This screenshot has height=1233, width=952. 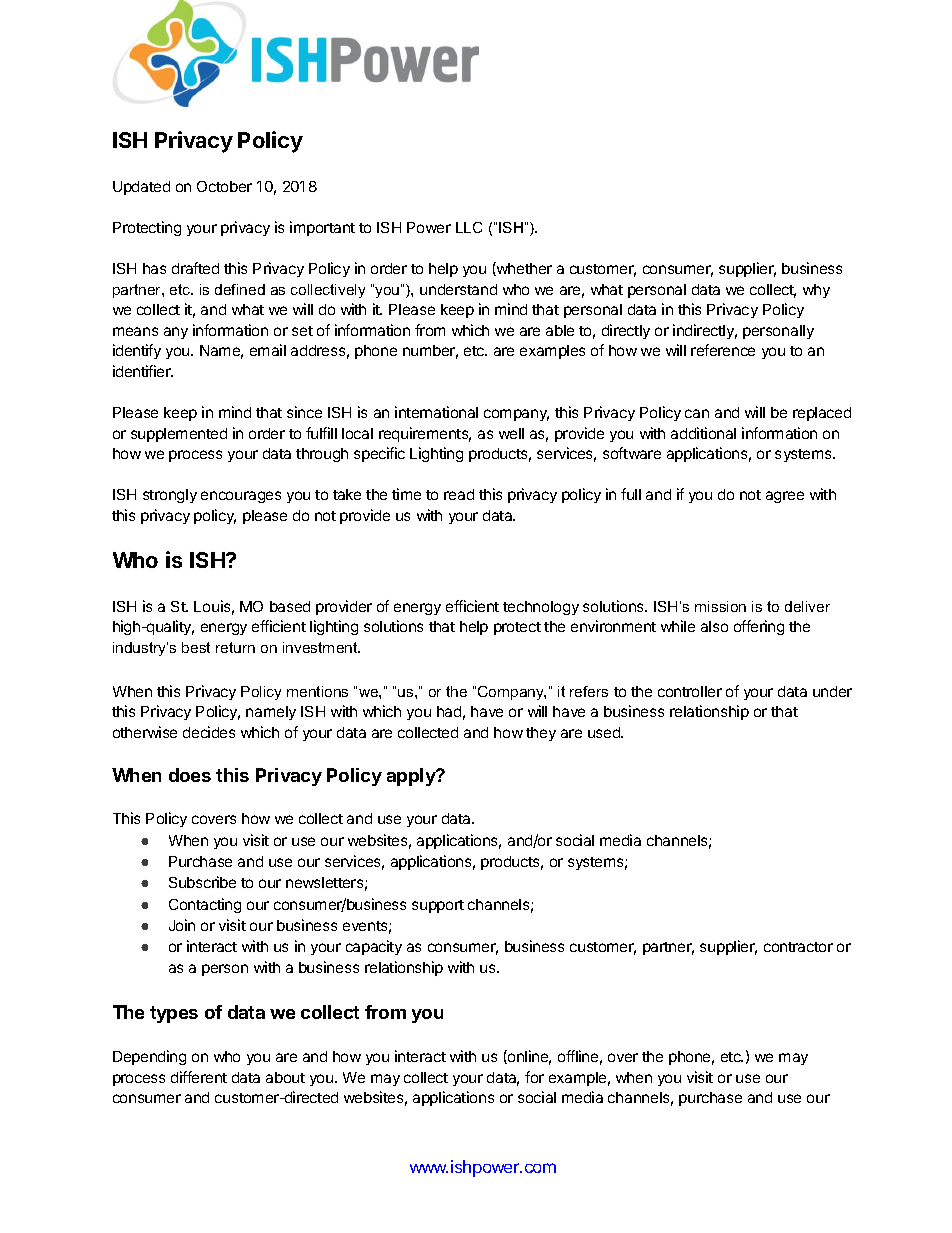 I want to click on why, so click(x=816, y=291).
